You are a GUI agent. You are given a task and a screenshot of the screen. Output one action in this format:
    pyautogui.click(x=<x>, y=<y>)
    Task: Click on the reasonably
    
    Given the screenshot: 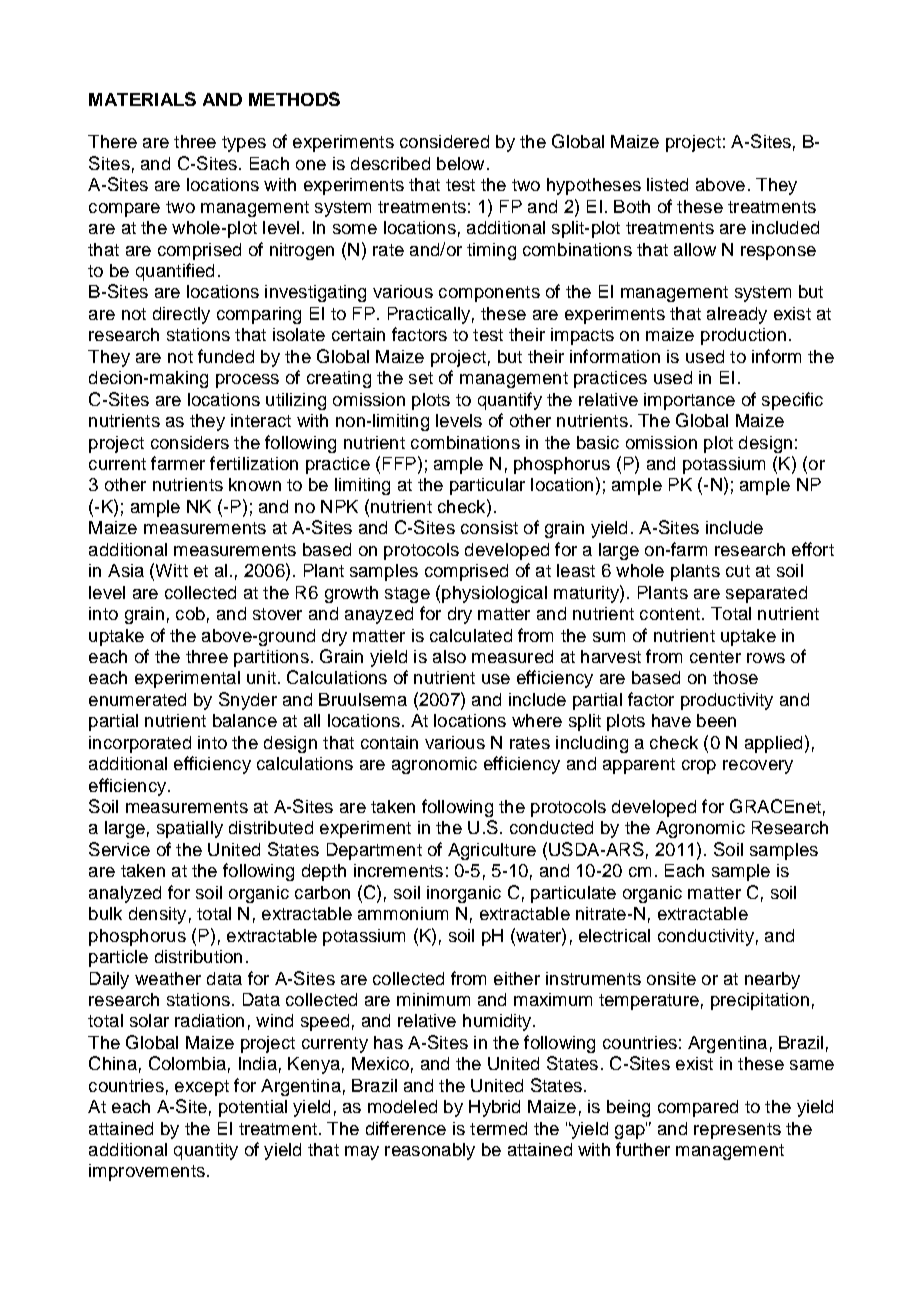 What is the action you would take?
    pyautogui.click(x=430, y=1151)
